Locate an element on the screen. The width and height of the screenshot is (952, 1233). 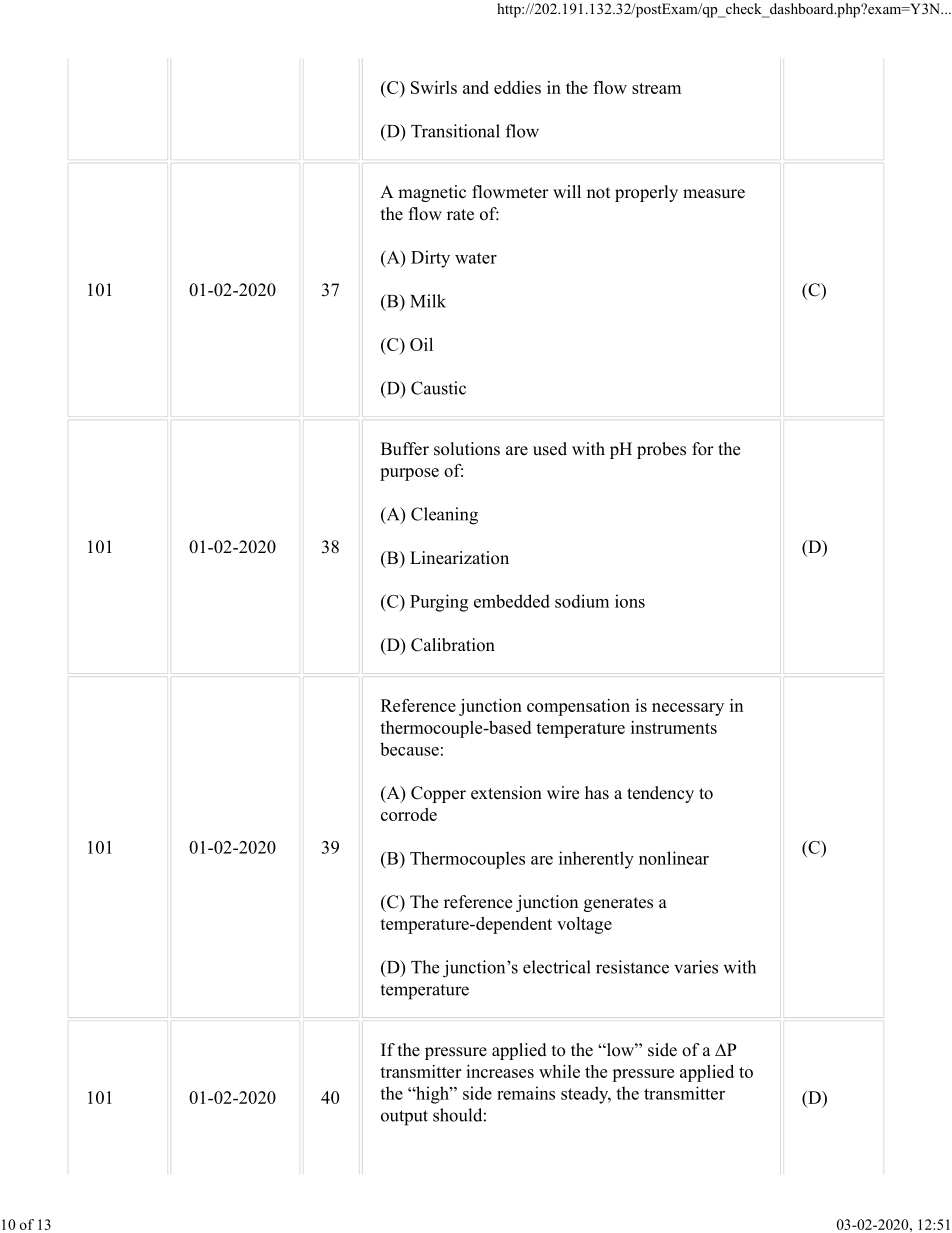
because is located at coordinates (409, 749).
